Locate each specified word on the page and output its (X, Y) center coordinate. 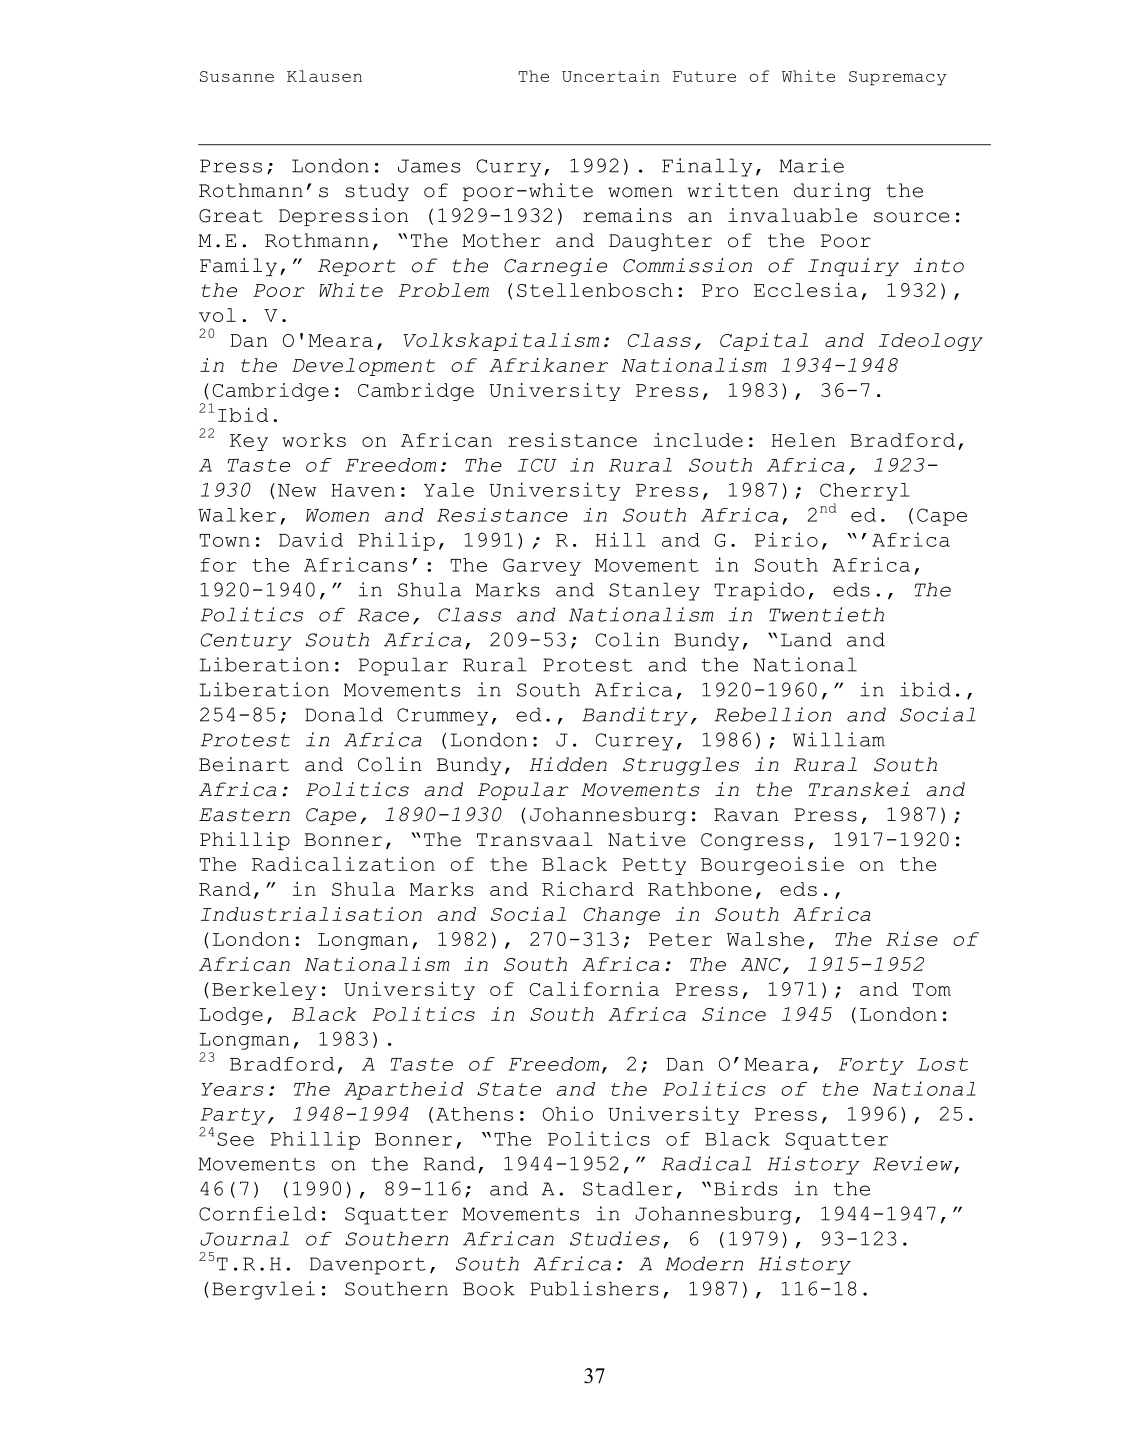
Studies (615, 1238)
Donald (344, 714)
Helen (804, 440)
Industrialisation (311, 914)
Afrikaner (548, 365)
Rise (912, 939)
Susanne (237, 76)
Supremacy (897, 78)
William (839, 739)
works (314, 440)
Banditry (635, 716)
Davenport (368, 1266)
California (594, 988)
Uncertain (611, 76)
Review (914, 1164)
